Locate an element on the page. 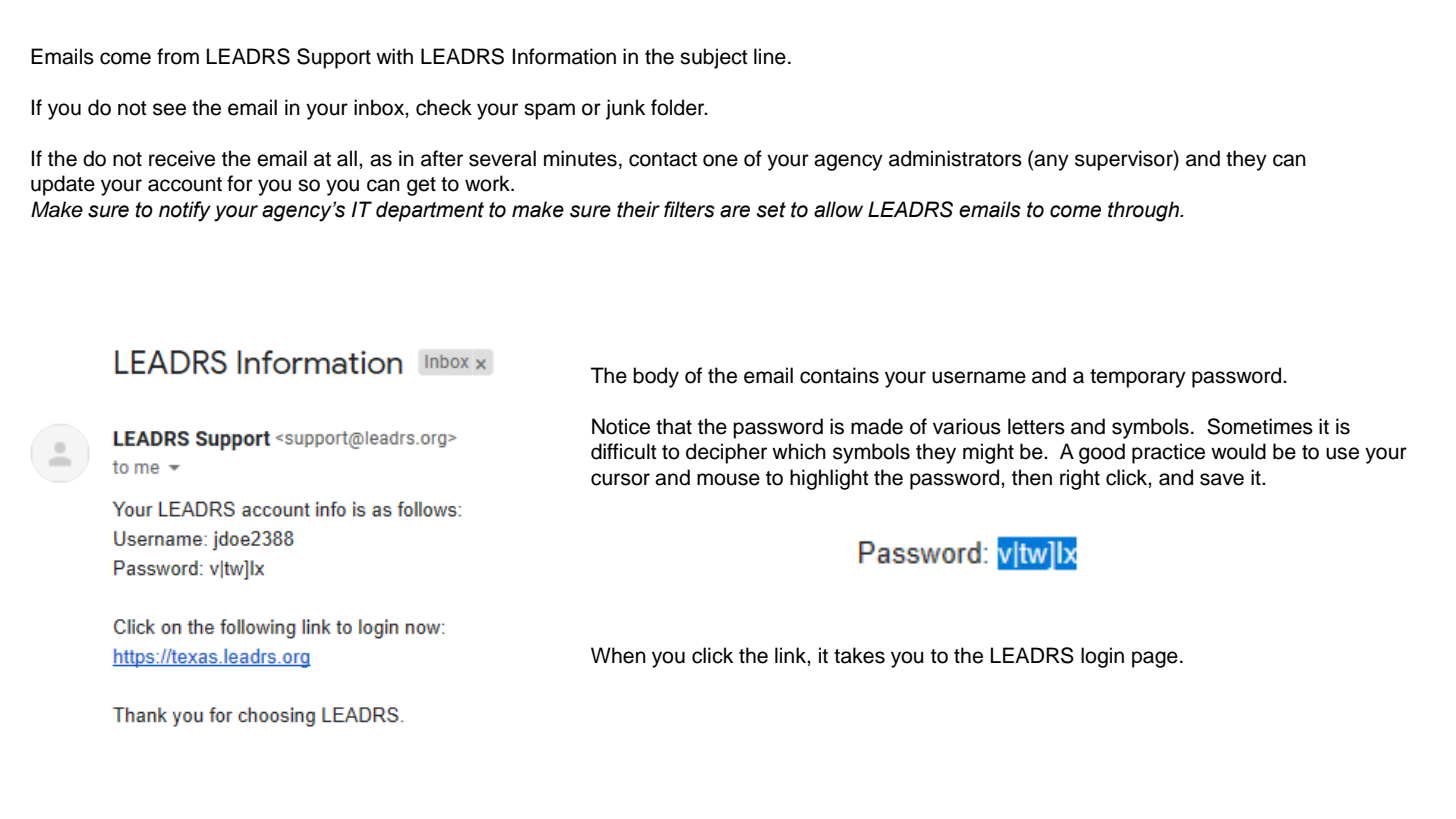 This page has width=1456, height=819. line is located at coordinates (770, 56).
